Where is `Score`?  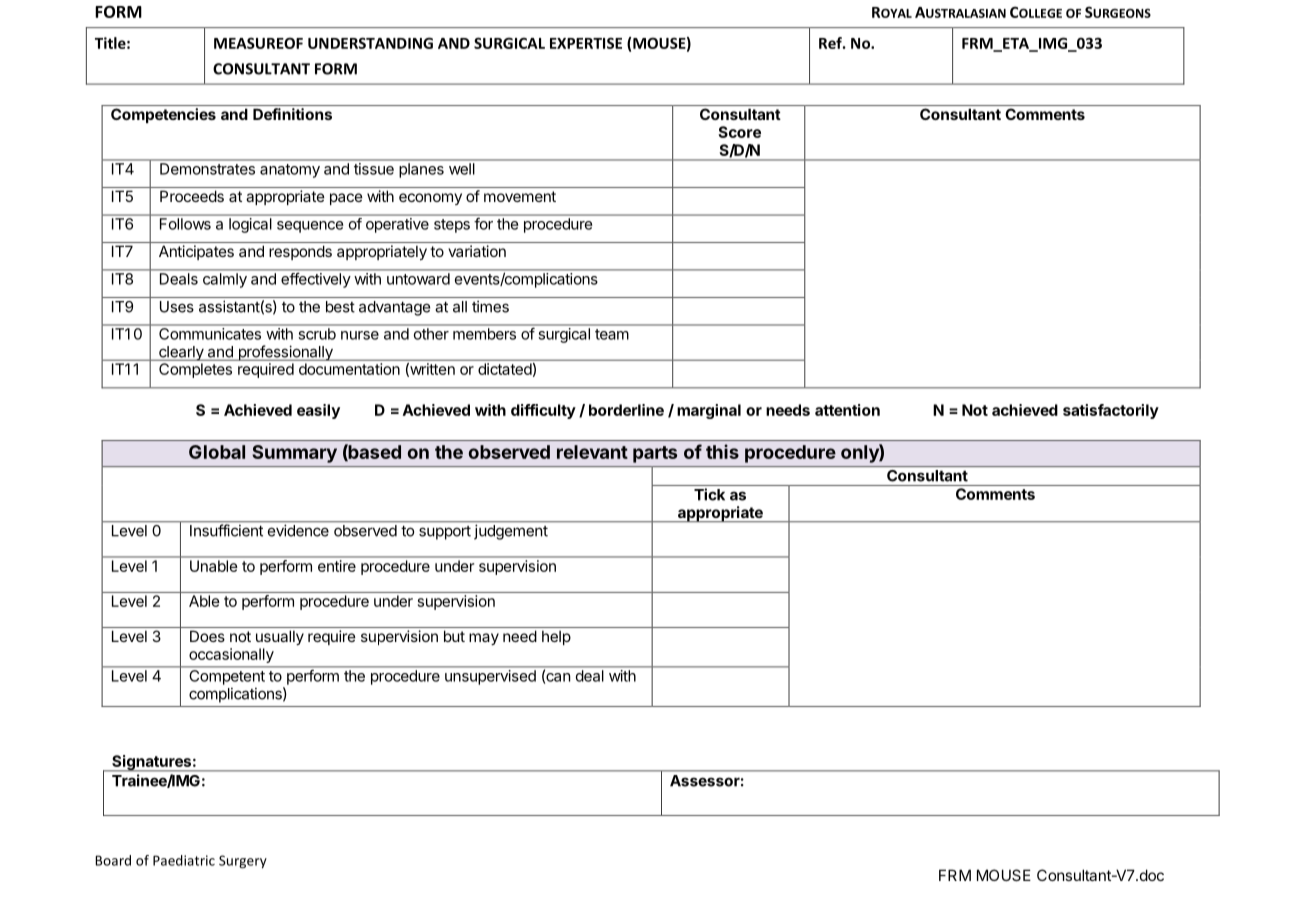 Score is located at coordinates (739, 132).
